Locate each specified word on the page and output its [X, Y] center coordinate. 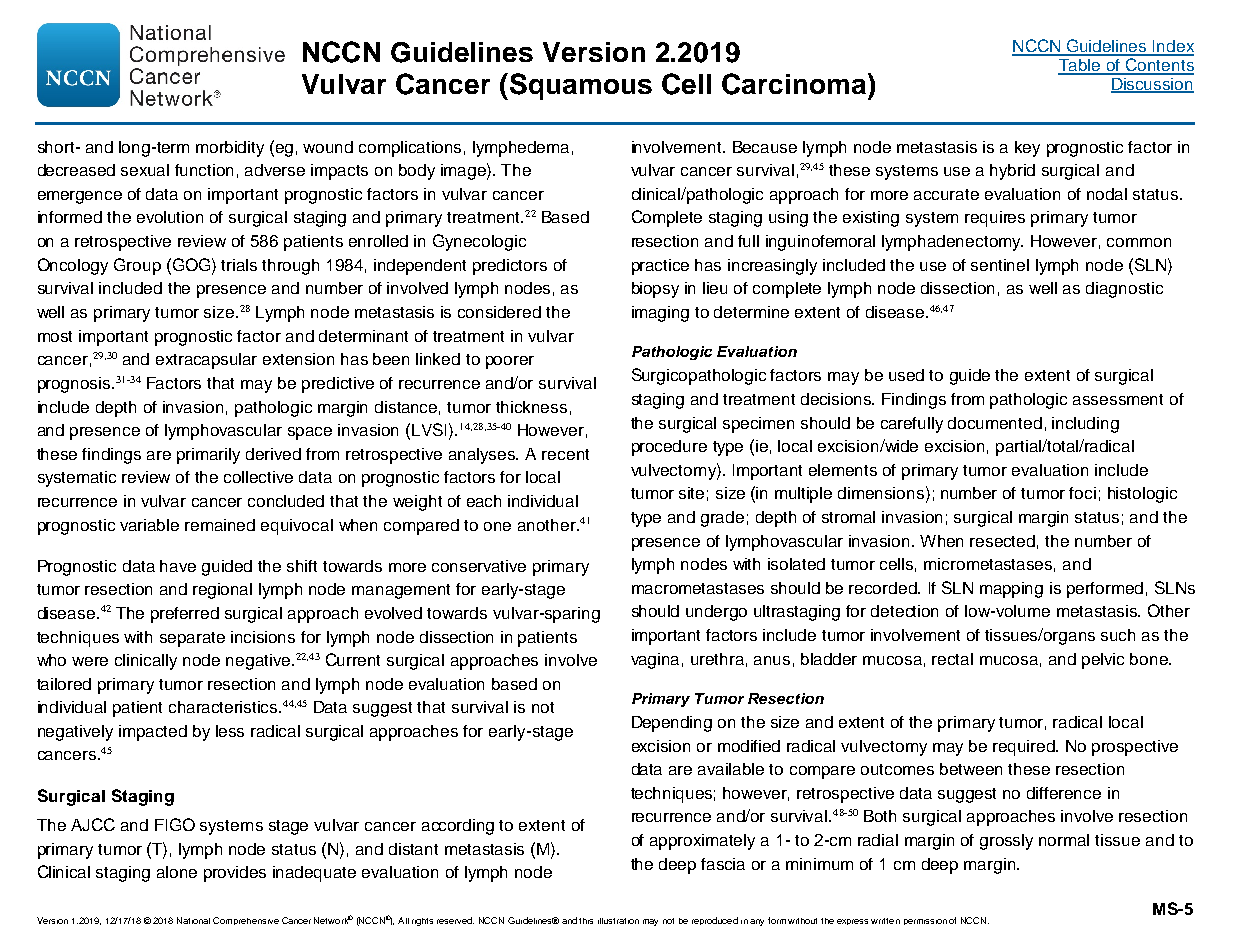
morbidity [230, 149]
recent [565, 454]
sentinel [1000, 265]
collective [258, 477]
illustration [618, 921]
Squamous [579, 86]
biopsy [655, 290]
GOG [191, 264]
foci [1082, 493]
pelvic [1103, 661]
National [193, 920]
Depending [672, 724]
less [230, 731]
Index [1172, 47]
